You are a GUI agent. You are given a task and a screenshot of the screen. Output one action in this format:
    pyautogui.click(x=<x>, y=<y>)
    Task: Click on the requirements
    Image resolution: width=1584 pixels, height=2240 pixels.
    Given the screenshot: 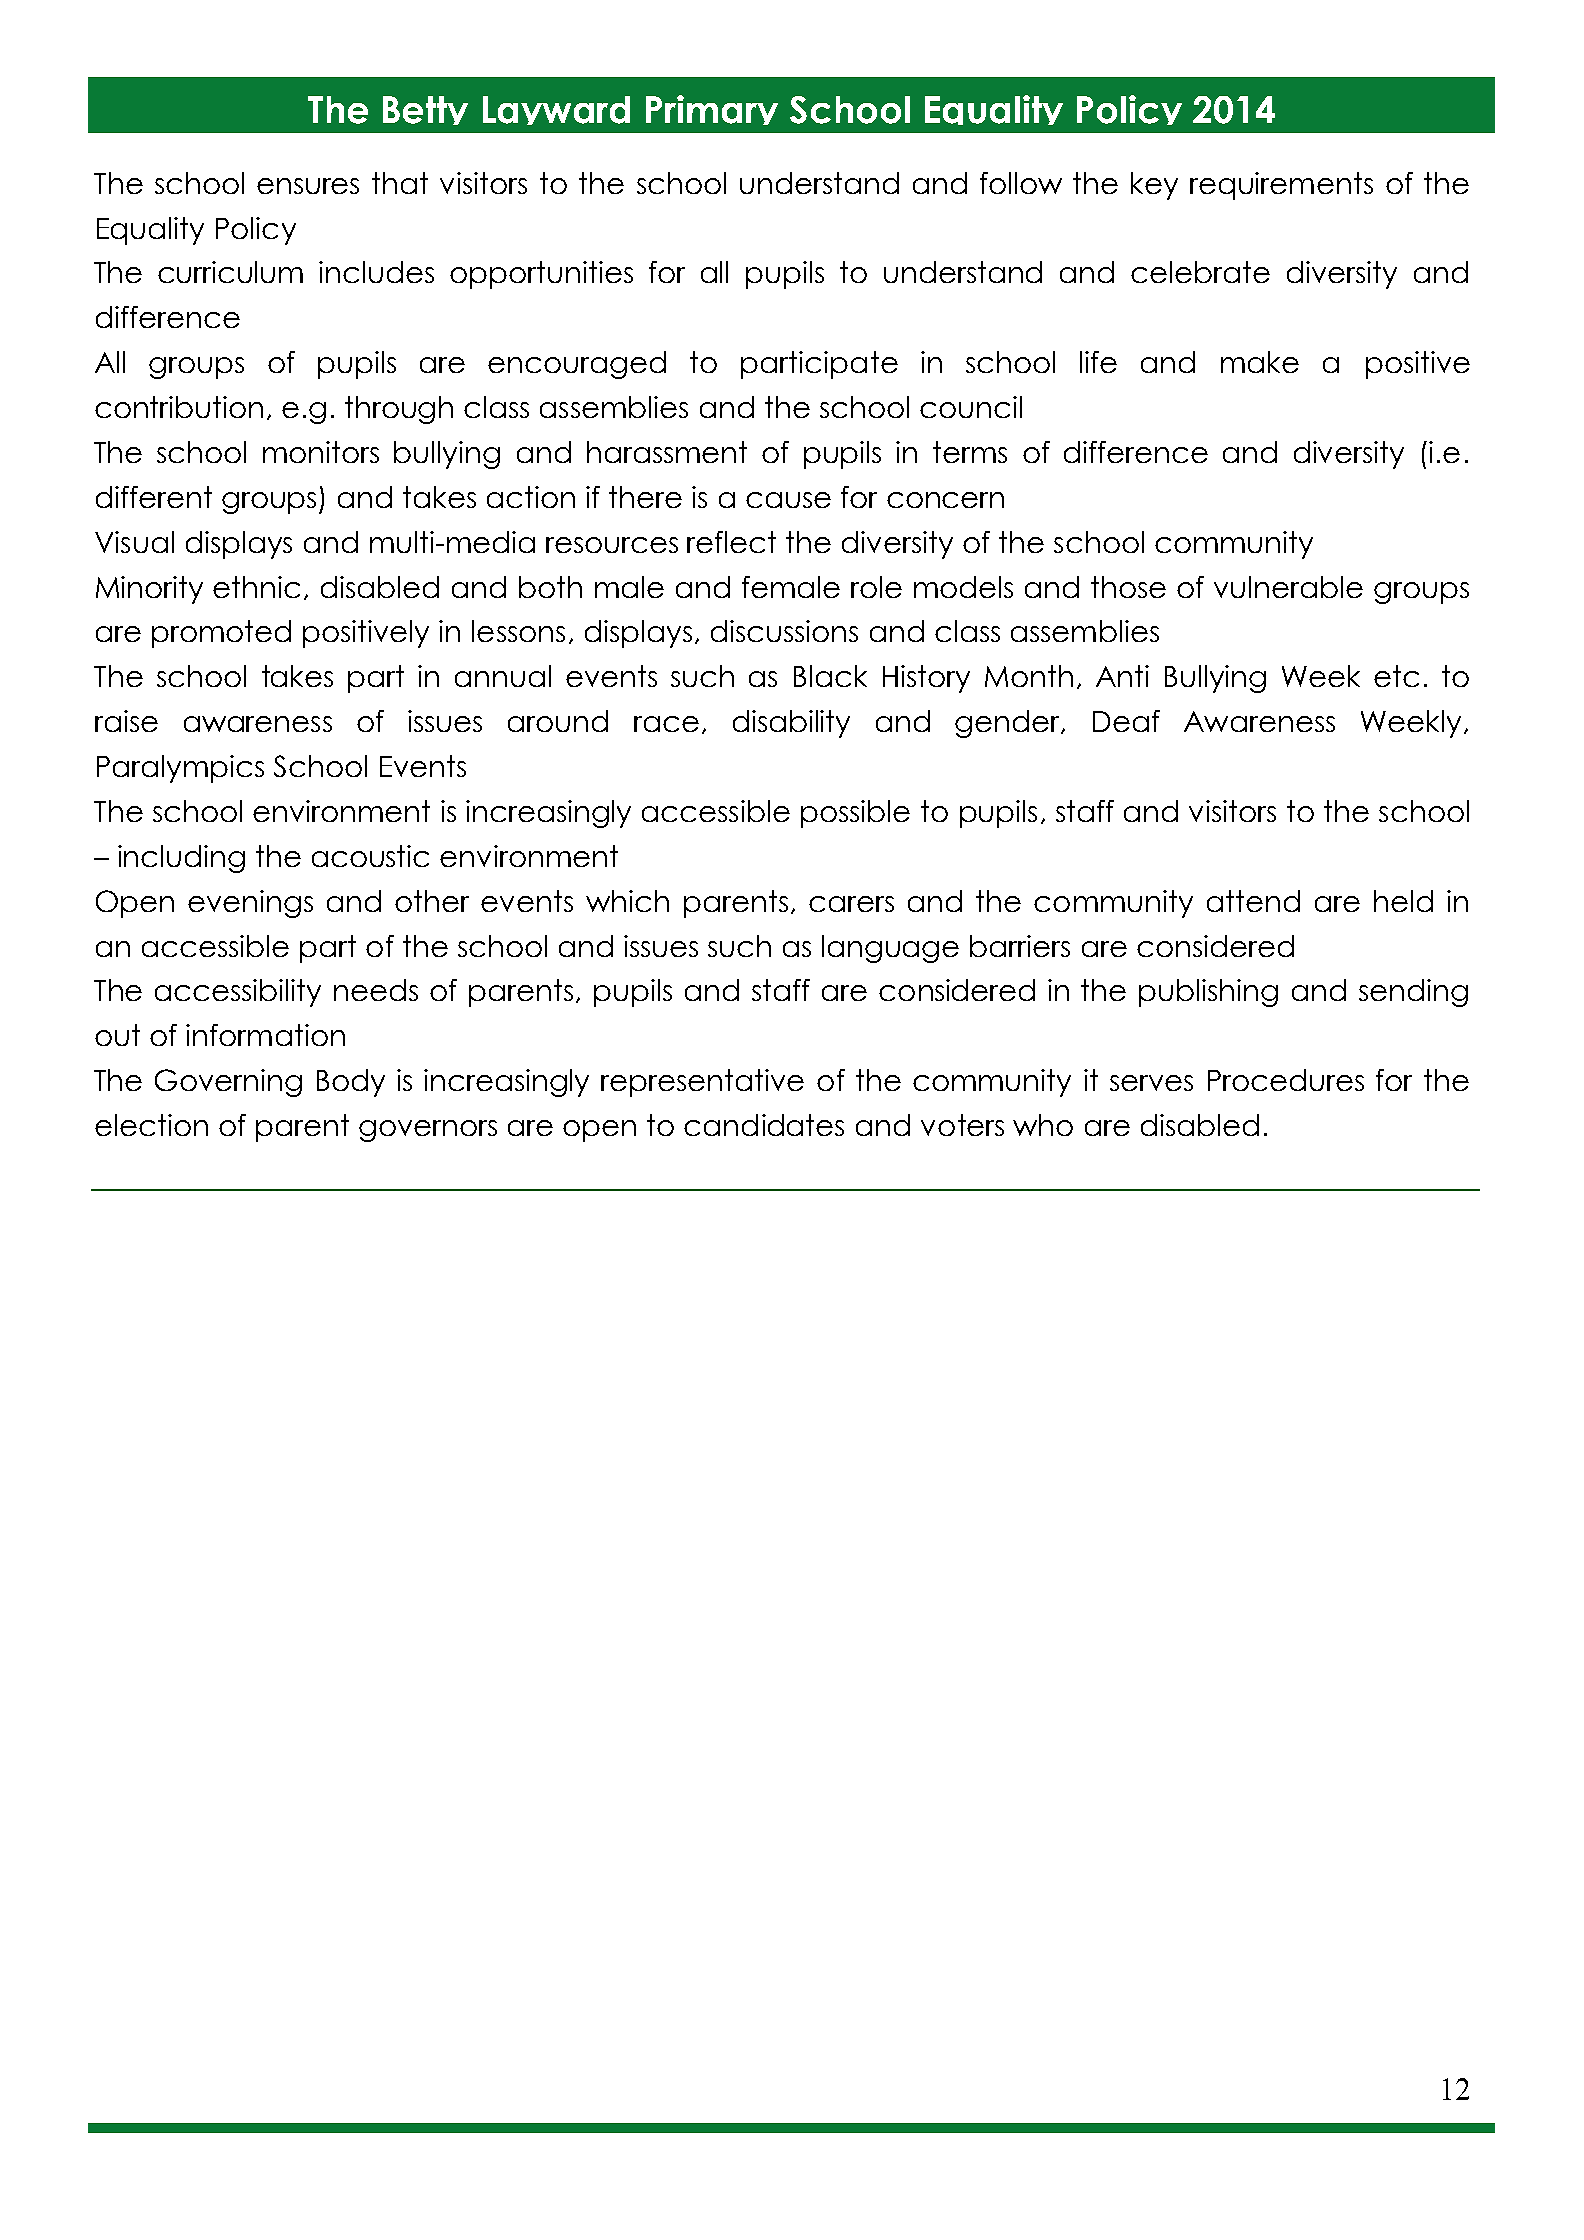 What is the action you would take?
    pyautogui.click(x=1281, y=186)
